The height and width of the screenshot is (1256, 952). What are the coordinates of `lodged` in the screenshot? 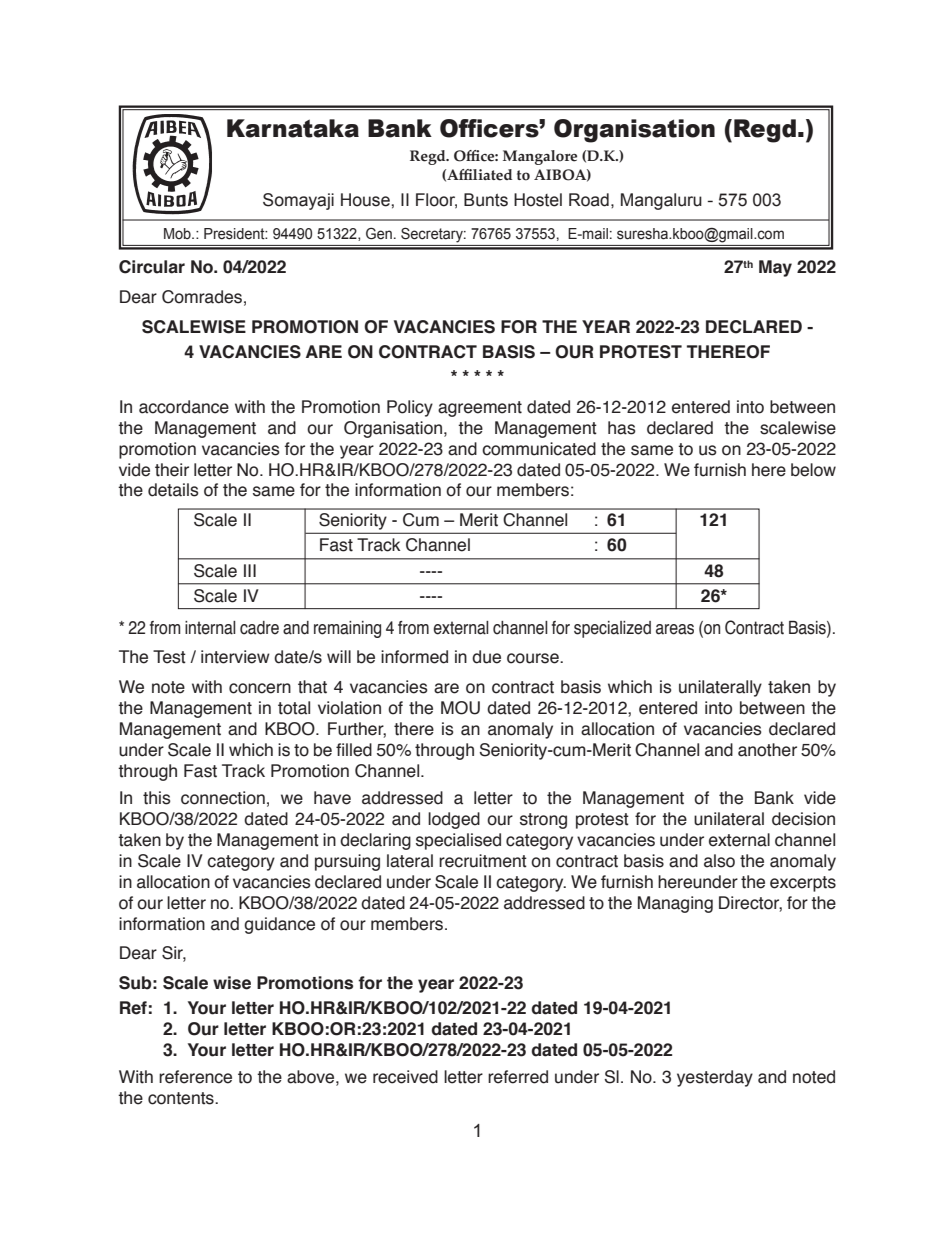 It's located at (454, 820).
